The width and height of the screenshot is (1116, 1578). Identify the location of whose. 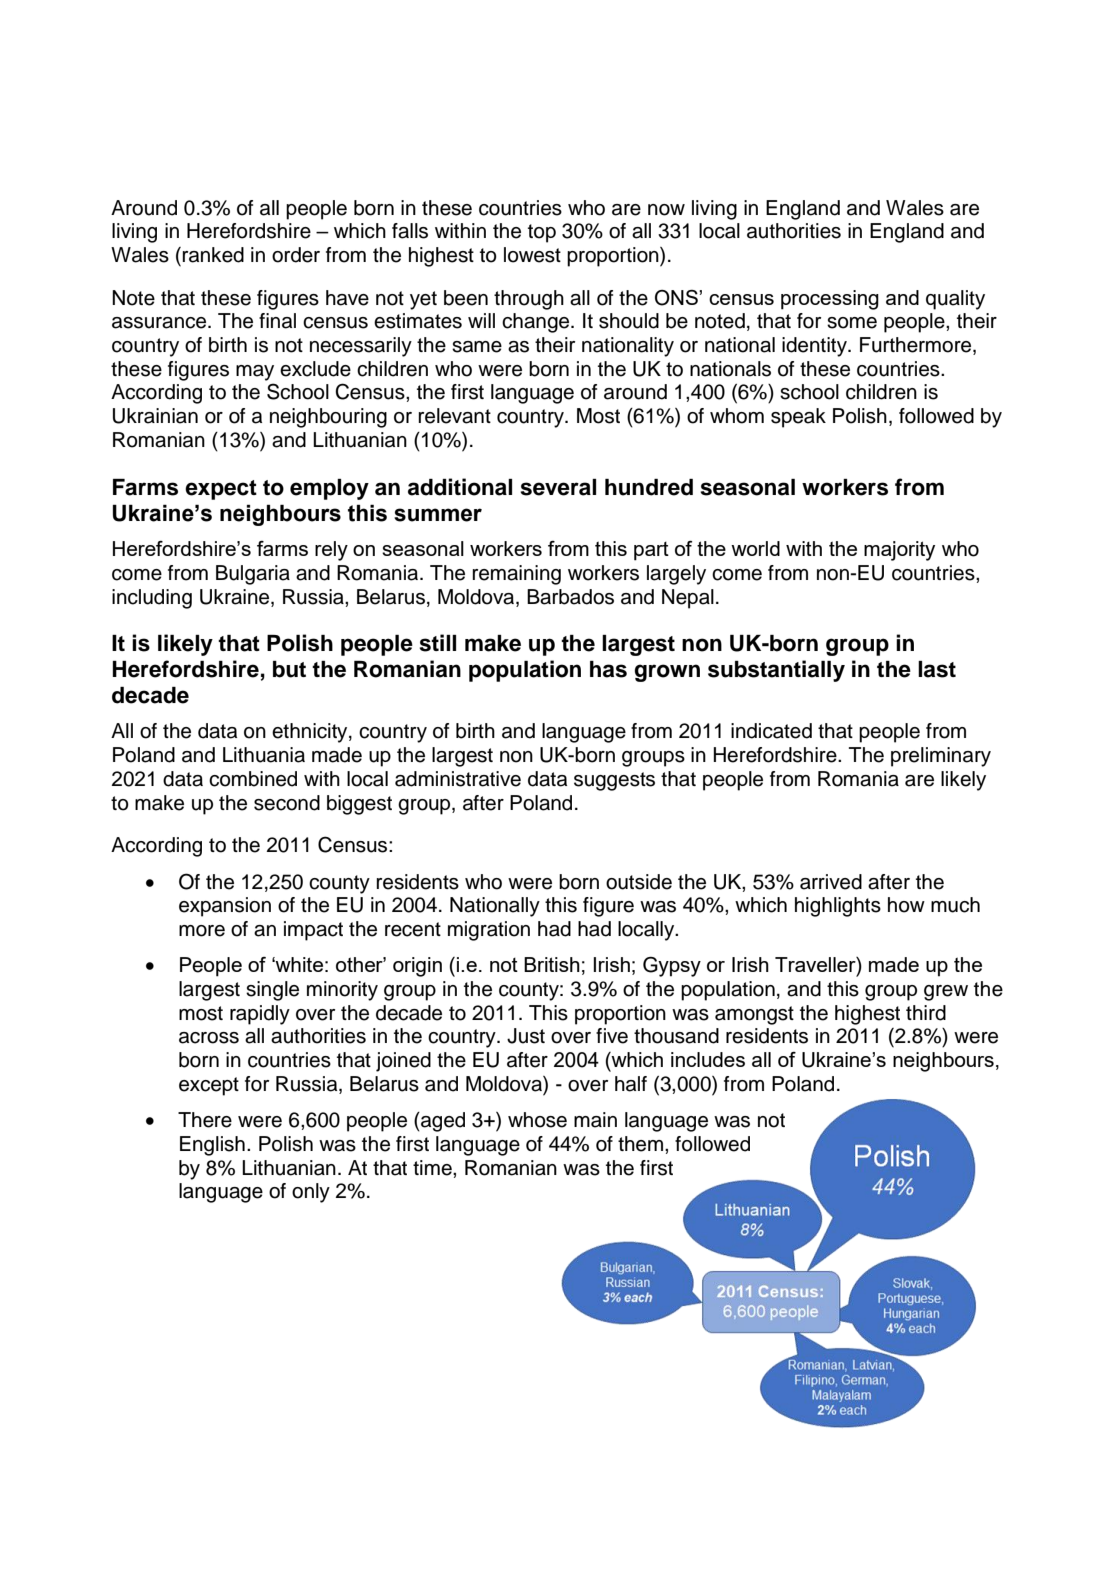
(537, 1120).
